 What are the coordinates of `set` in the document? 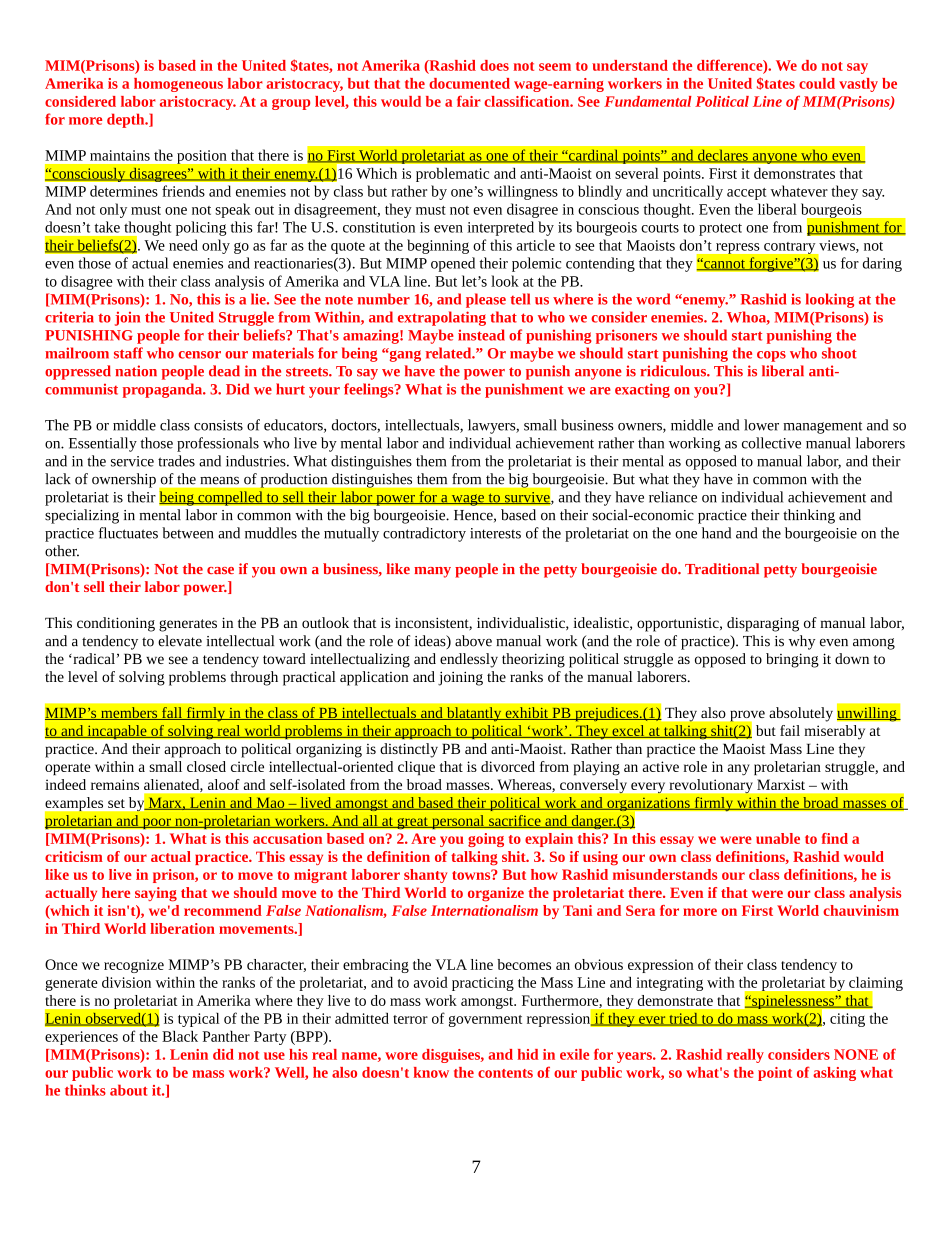 It's located at (116, 803).
